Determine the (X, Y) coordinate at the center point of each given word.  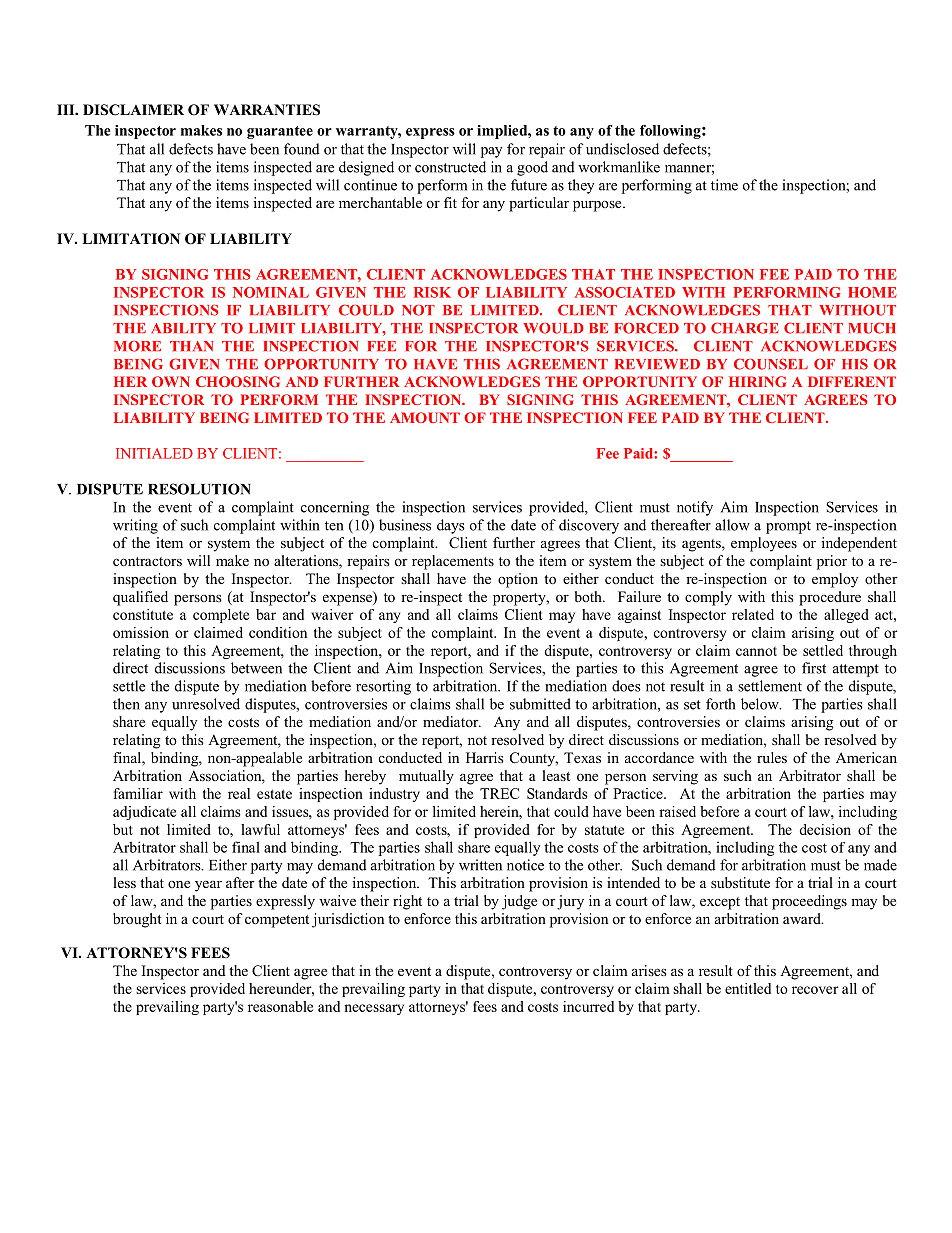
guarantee (280, 132)
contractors (147, 561)
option (518, 580)
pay (491, 152)
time (724, 185)
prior (832, 562)
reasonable (280, 1006)
